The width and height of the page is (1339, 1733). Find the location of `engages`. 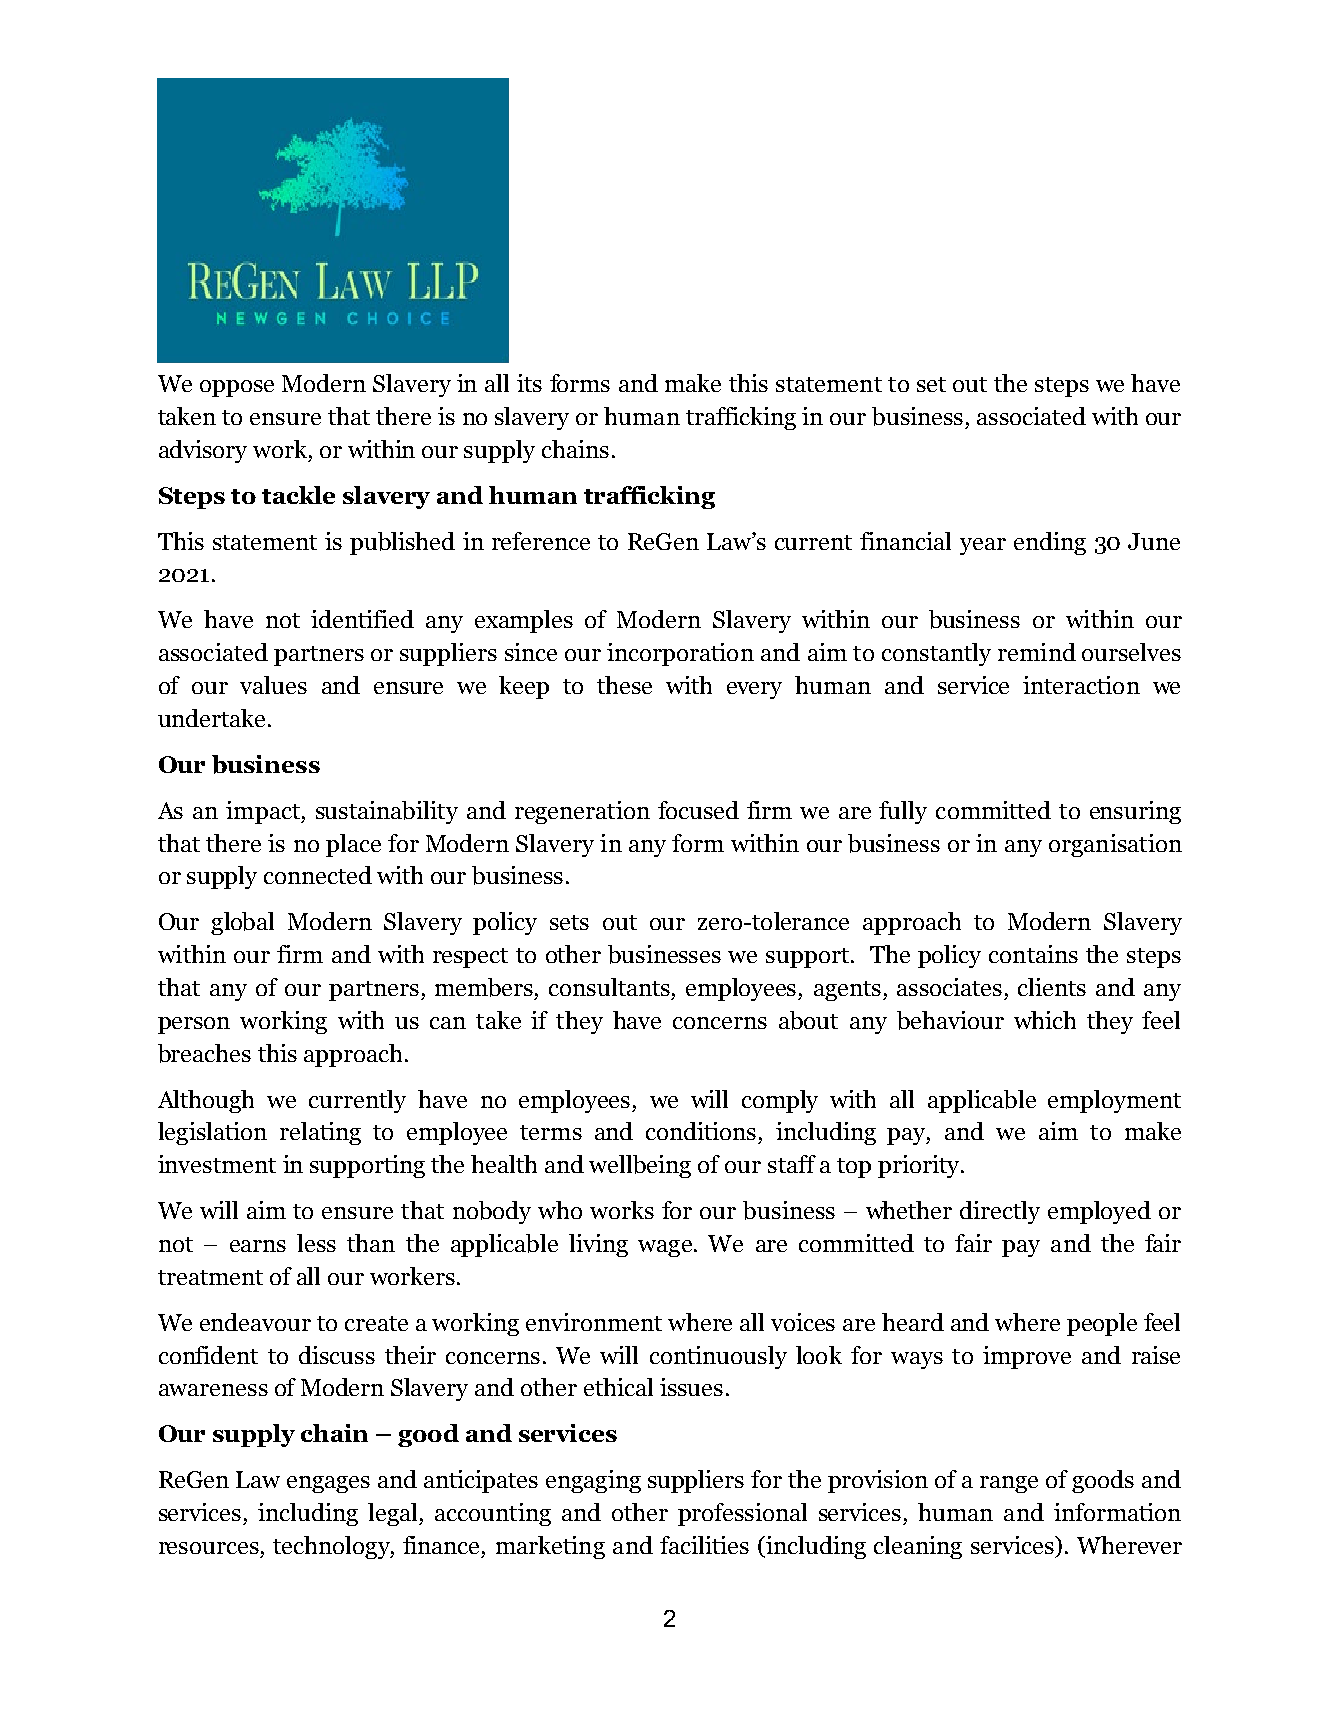

engages is located at coordinates (328, 1484).
